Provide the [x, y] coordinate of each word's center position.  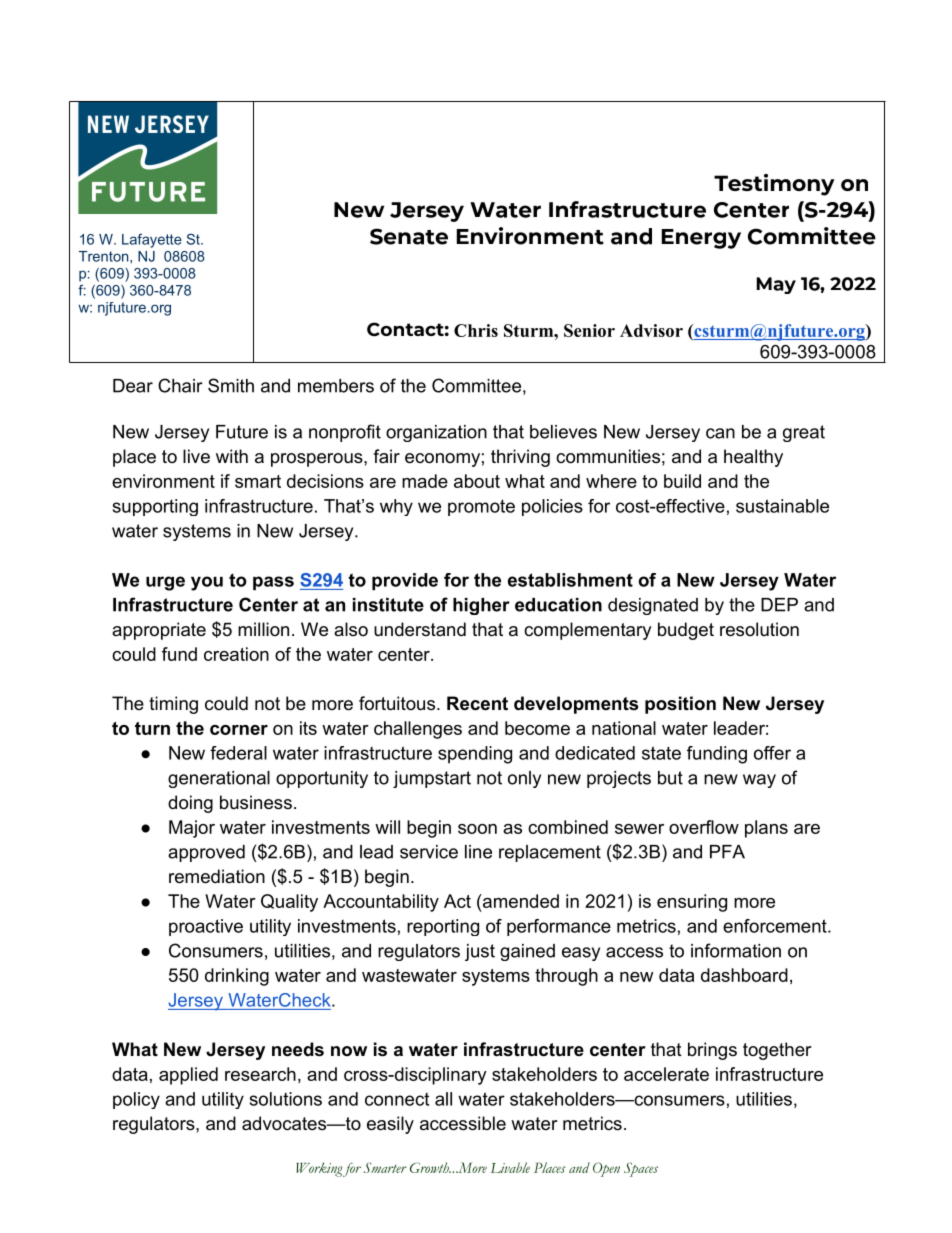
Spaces [641, 1169]
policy [136, 1100]
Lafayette [152, 241]
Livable [510, 1167]
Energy [701, 239]
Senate [409, 236]
